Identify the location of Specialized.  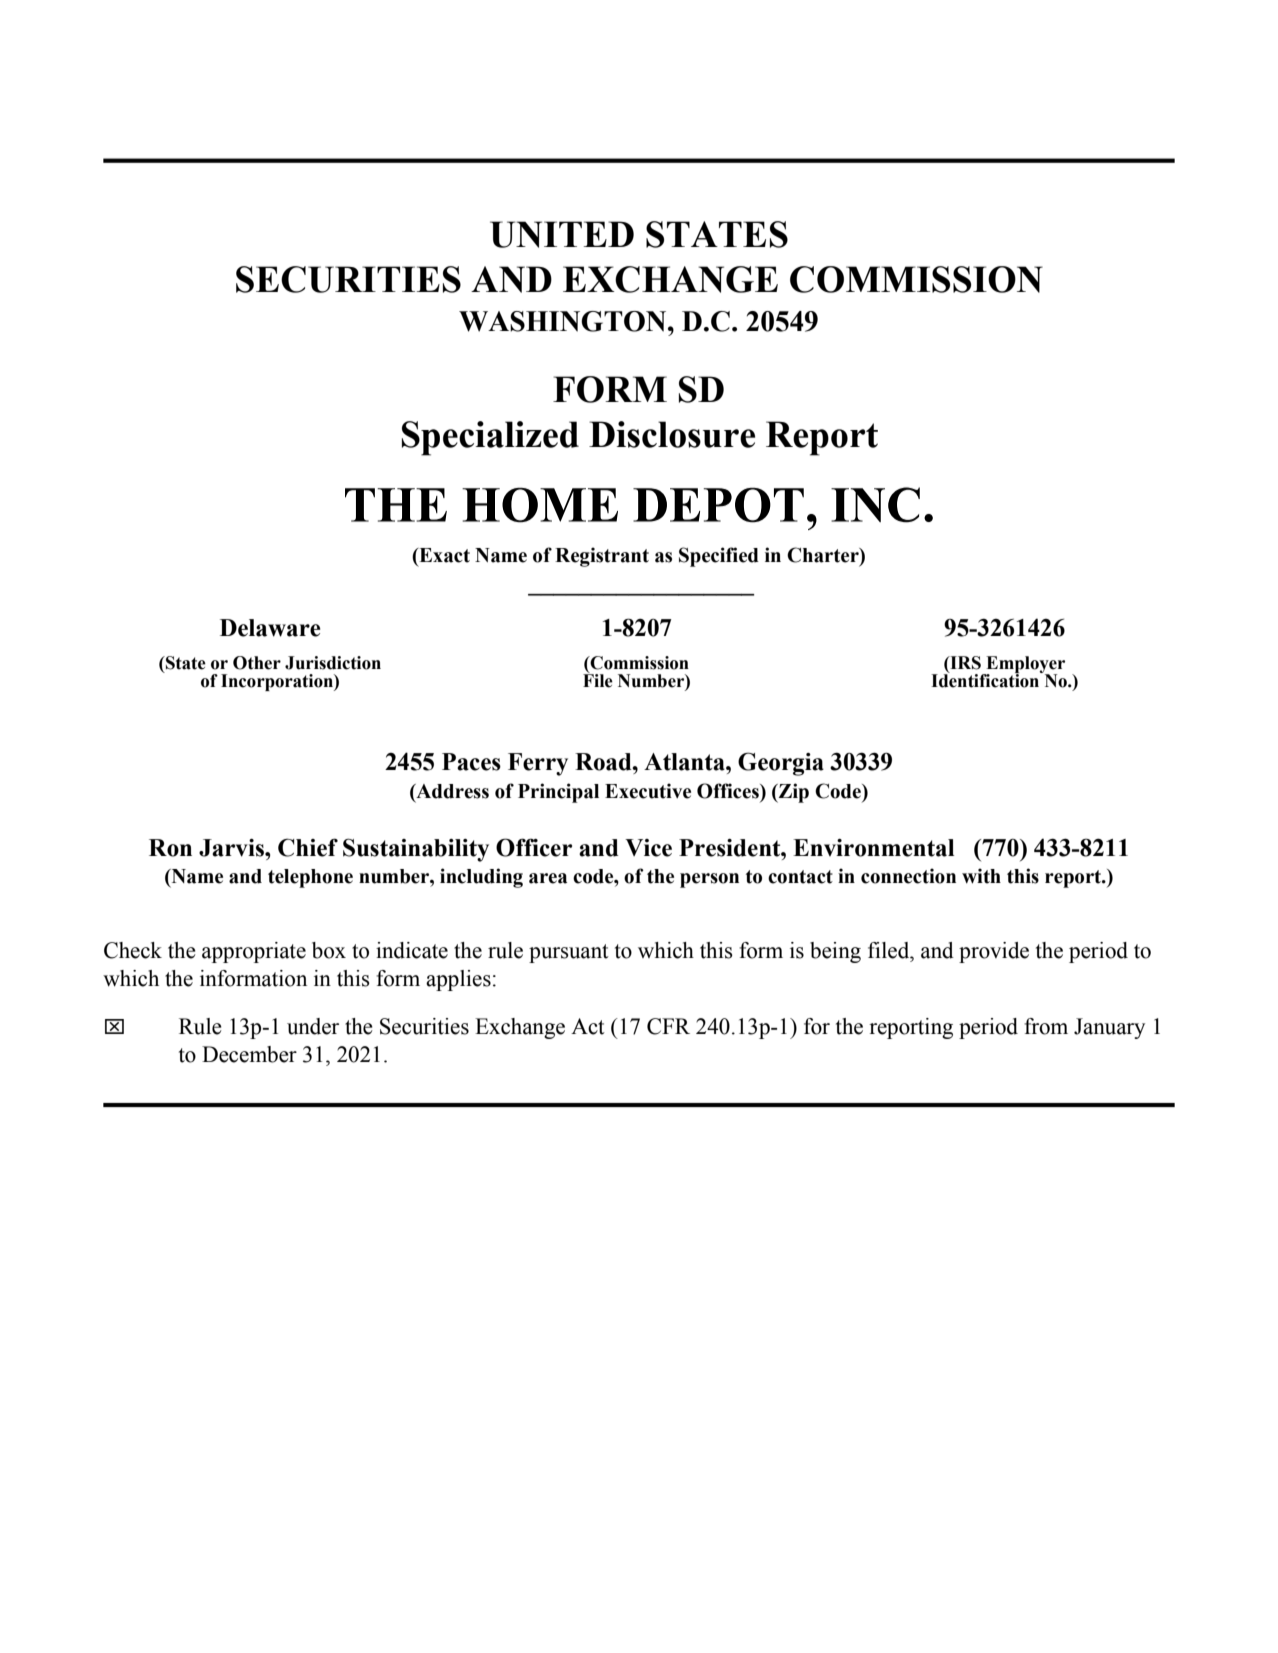
(490, 438).
